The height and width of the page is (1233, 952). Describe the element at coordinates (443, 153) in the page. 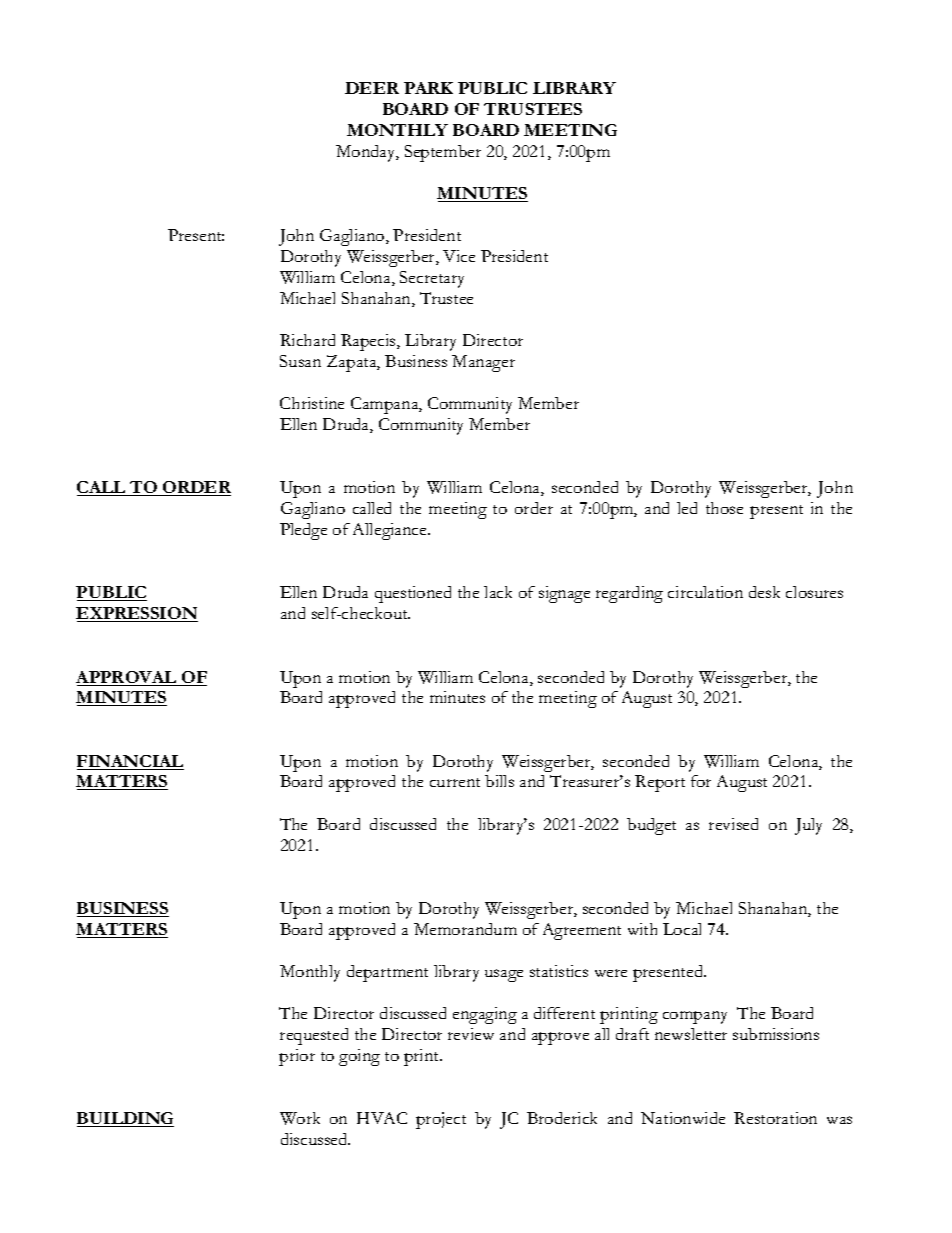

I see `September` at that location.
